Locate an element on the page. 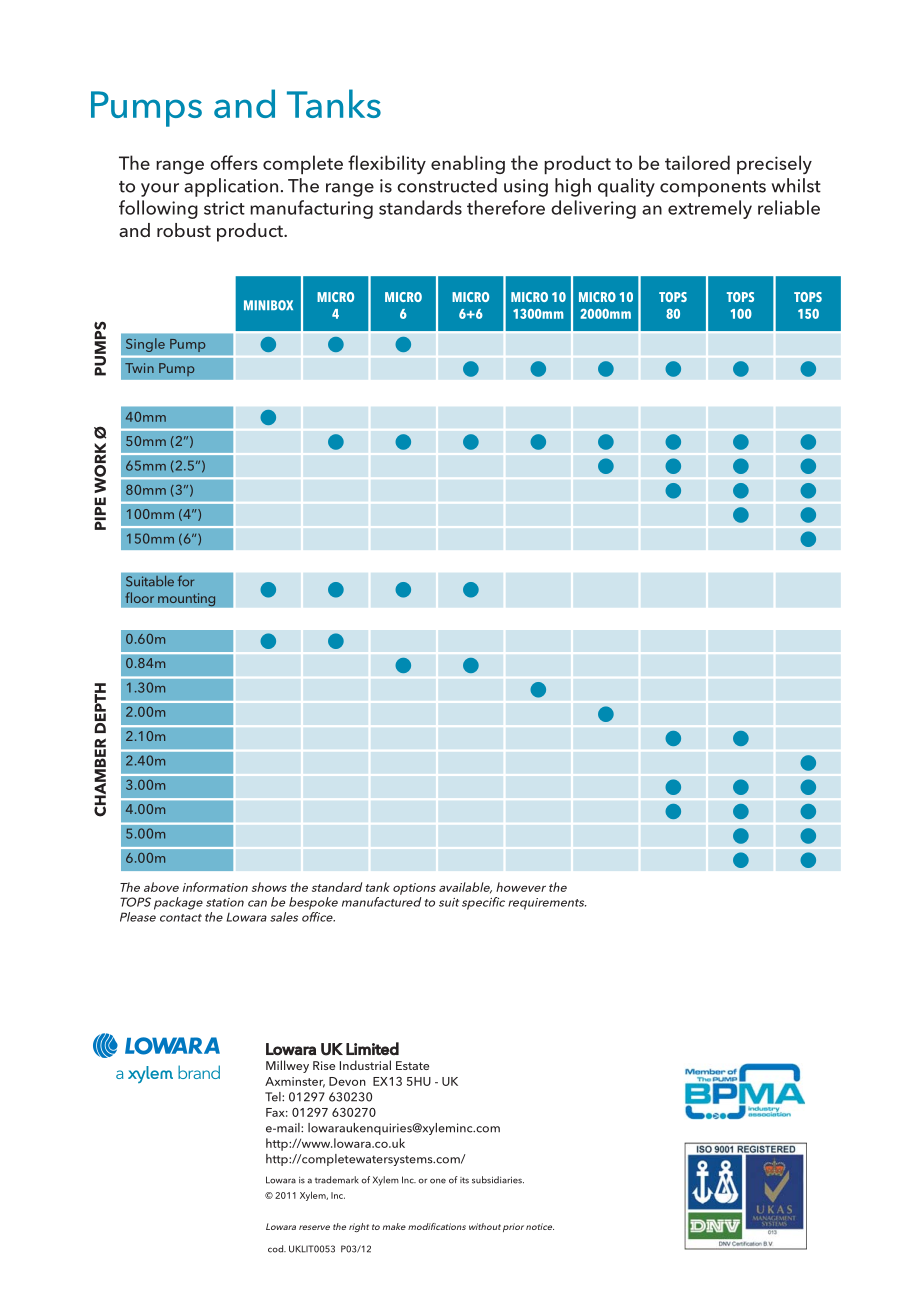 This image has width=924, height=1308. Industrial is located at coordinates (365, 1065).
